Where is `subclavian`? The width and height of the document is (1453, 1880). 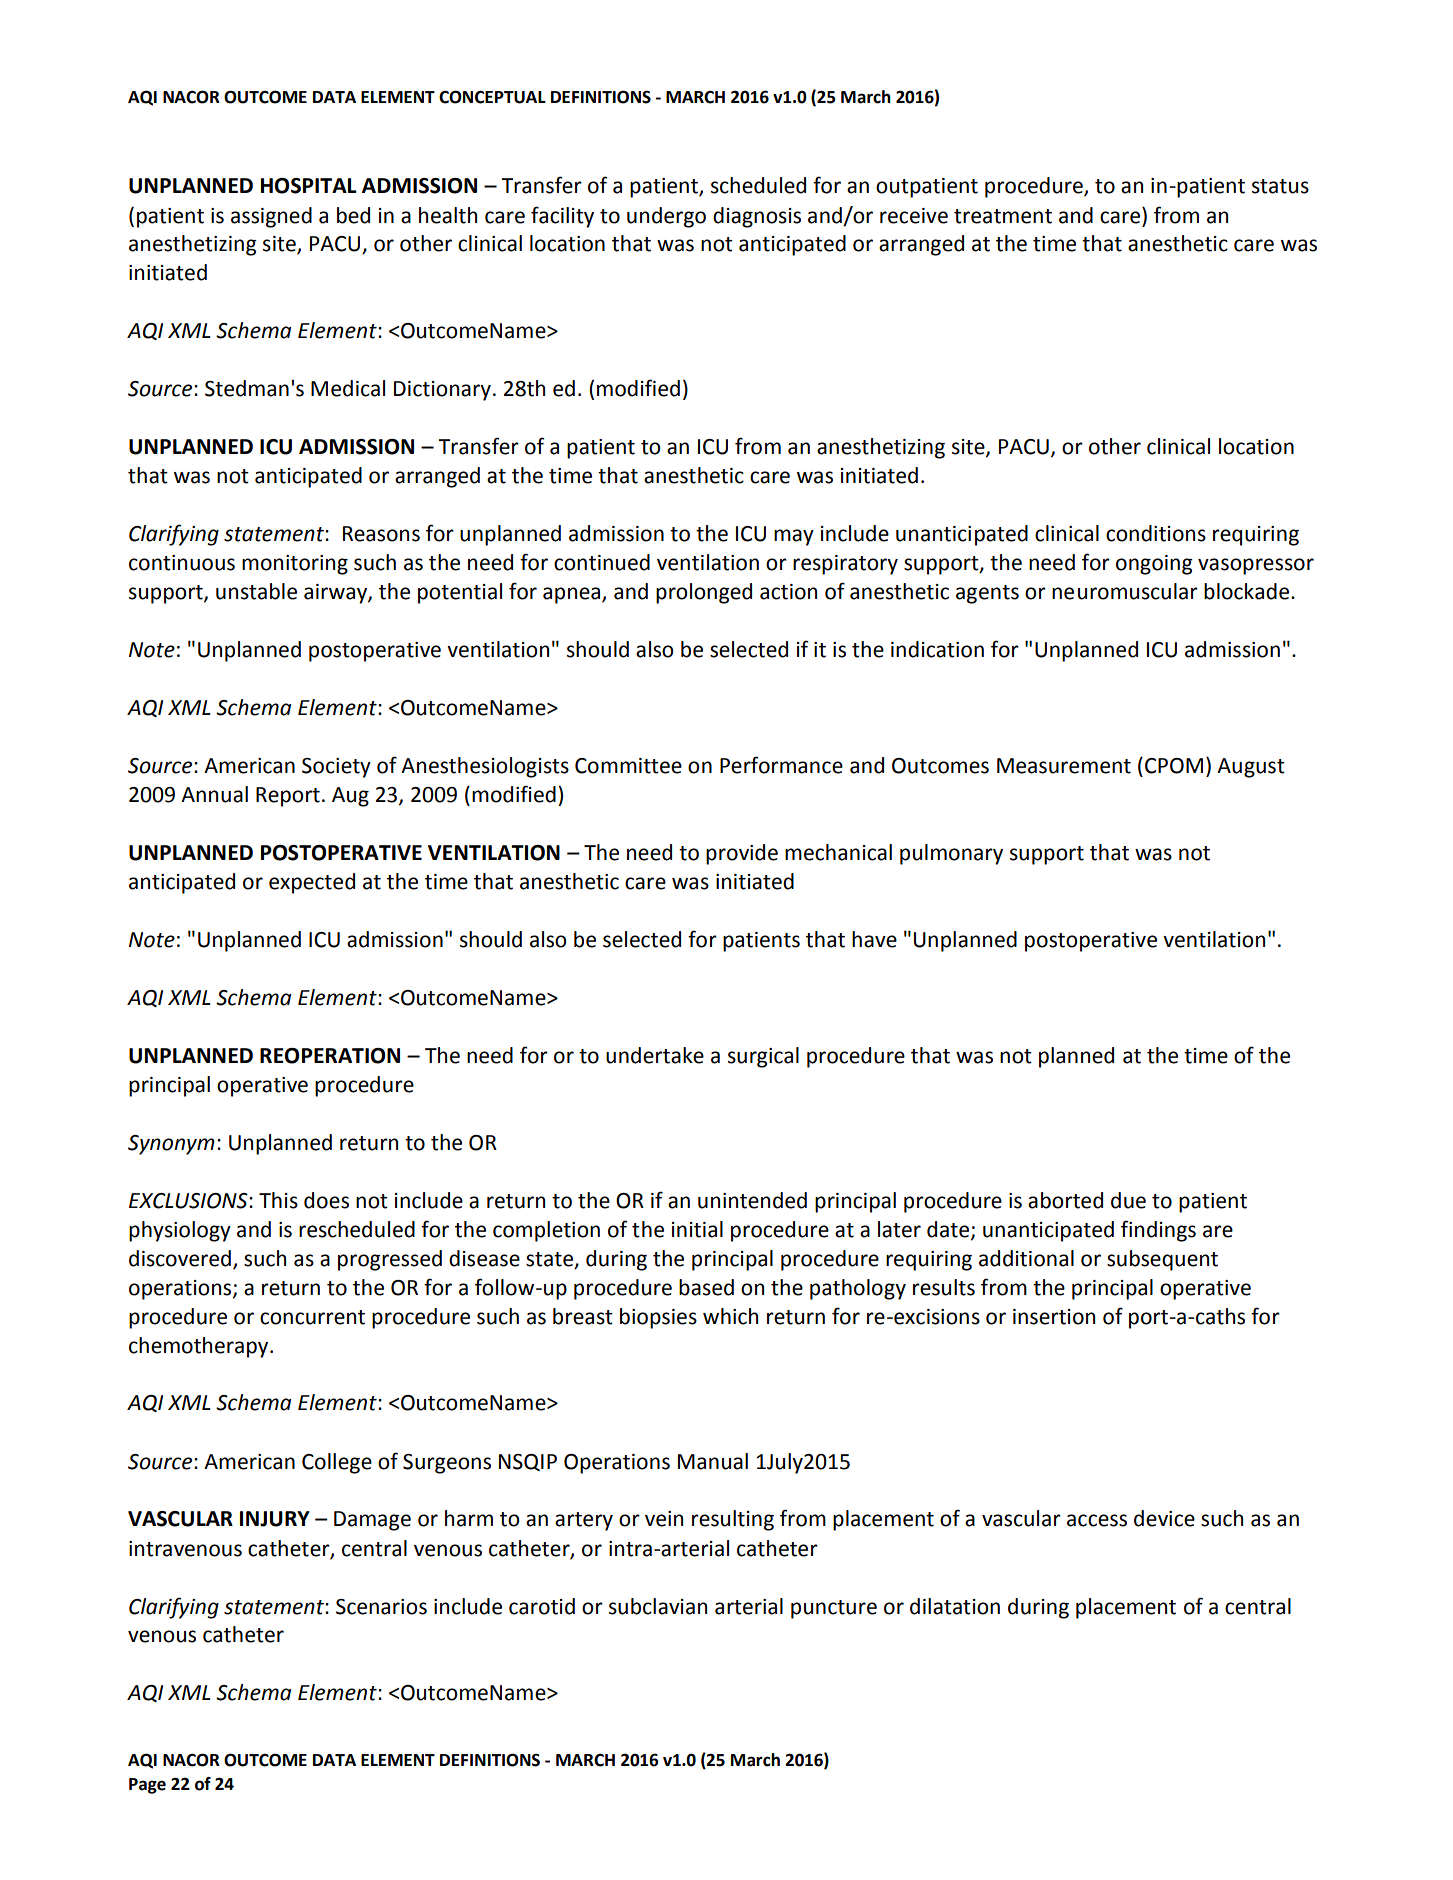 subclavian is located at coordinates (658, 1606).
